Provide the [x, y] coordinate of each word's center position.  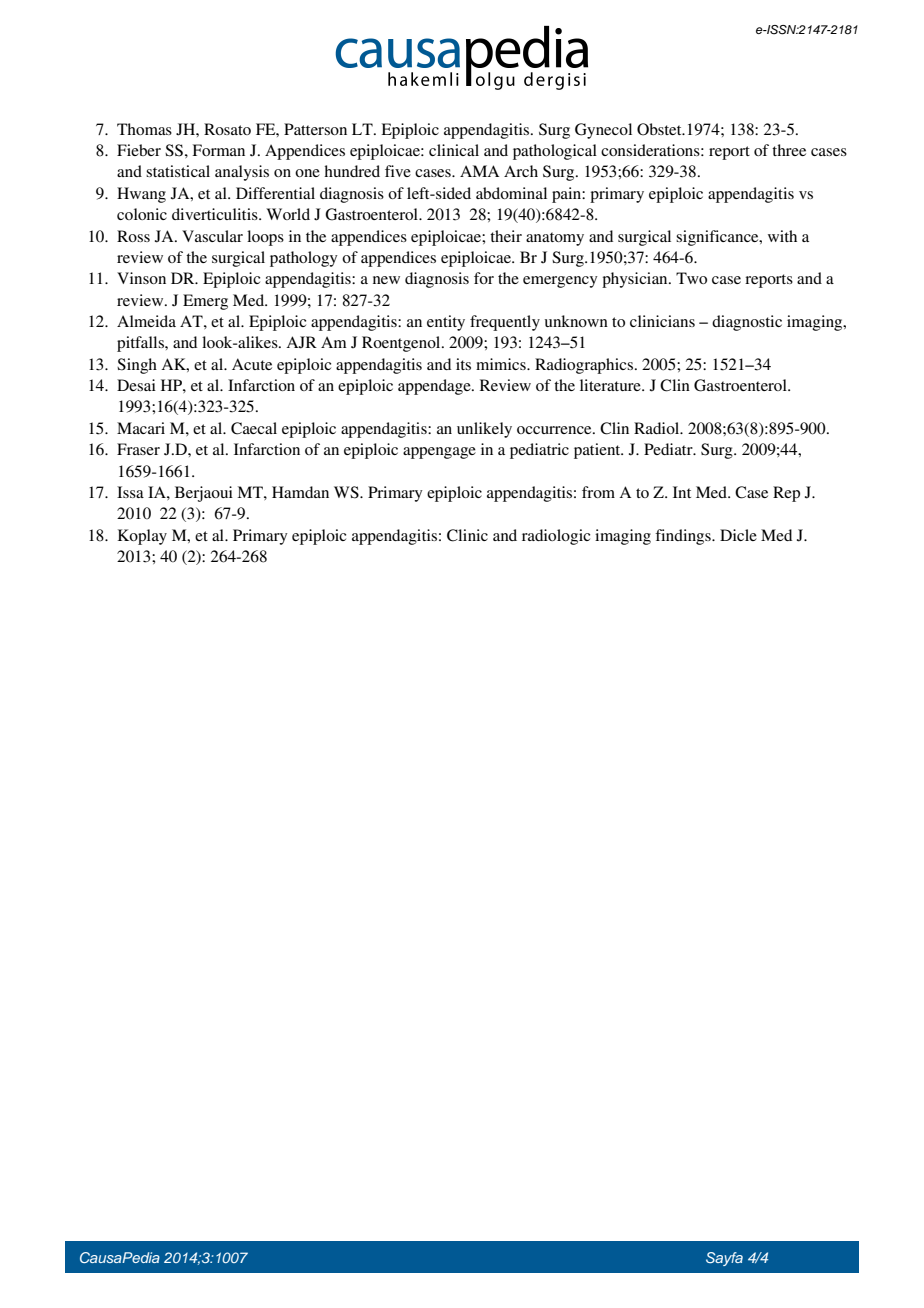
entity [446, 323]
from [598, 492]
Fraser [138, 449]
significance [718, 238]
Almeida [146, 321]
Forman [218, 150]
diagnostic [747, 323]
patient [598, 451]
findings [684, 537]
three [789, 150]
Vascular [212, 236]
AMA [479, 171]
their [506, 236]
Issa [130, 492]
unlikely [484, 430]
